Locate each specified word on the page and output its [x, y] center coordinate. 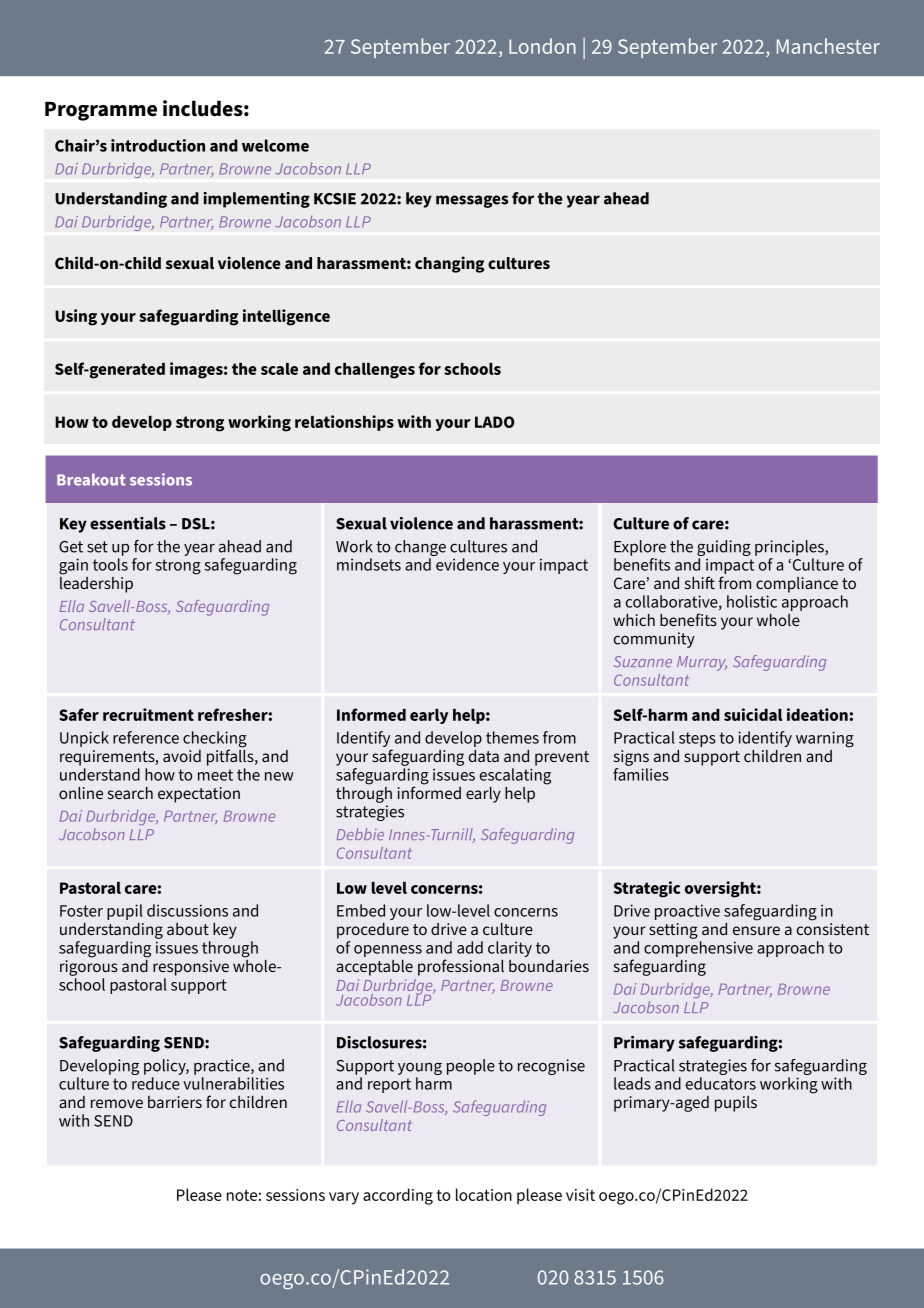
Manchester [828, 46]
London [542, 46]
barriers [175, 1102]
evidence [467, 564]
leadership [96, 585]
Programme [101, 111]
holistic [752, 601]
